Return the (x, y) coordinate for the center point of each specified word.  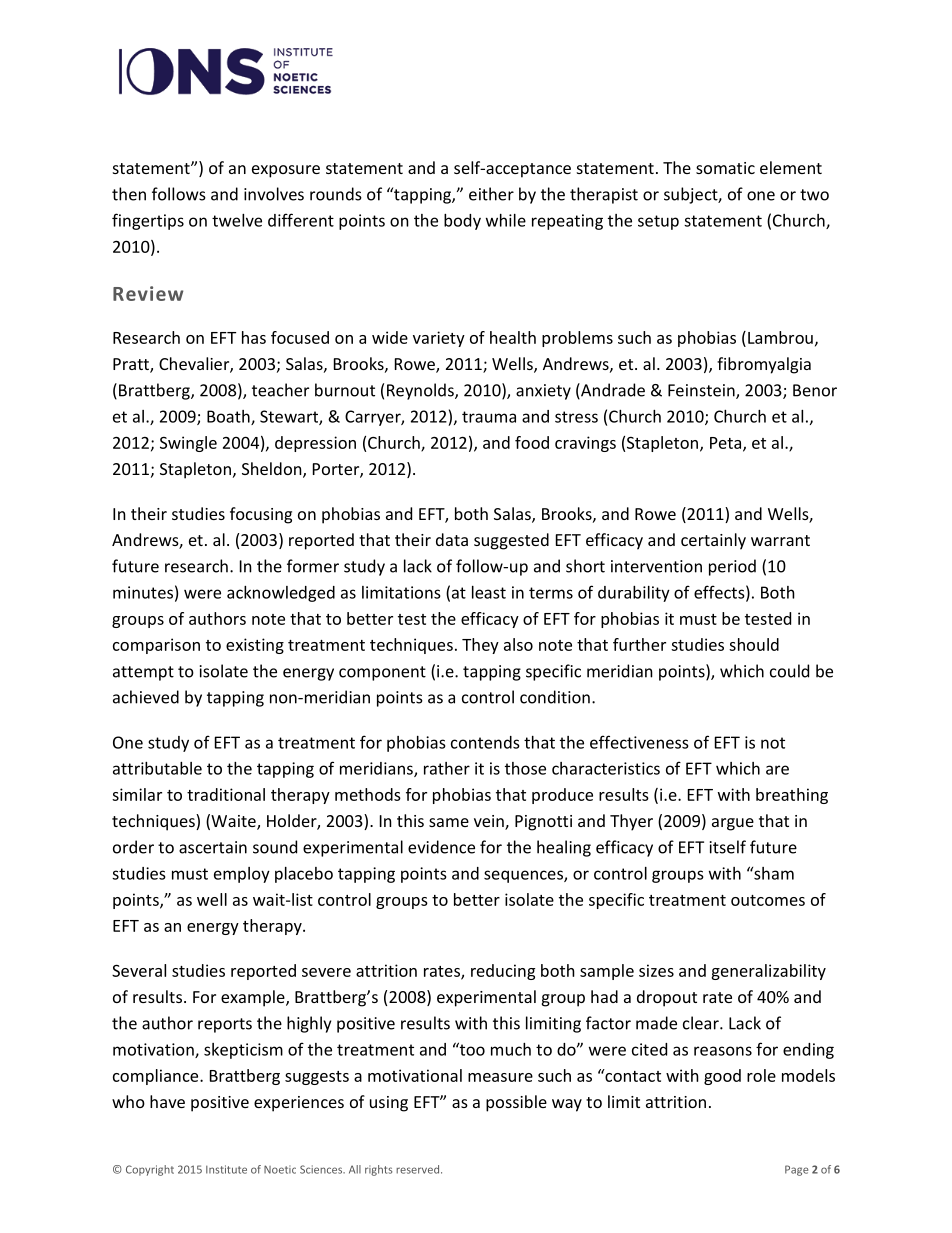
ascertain (213, 847)
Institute (226, 1169)
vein (490, 822)
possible (516, 1103)
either (491, 194)
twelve (237, 220)
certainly (713, 541)
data (452, 539)
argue (733, 824)
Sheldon (273, 470)
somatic (725, 168)
